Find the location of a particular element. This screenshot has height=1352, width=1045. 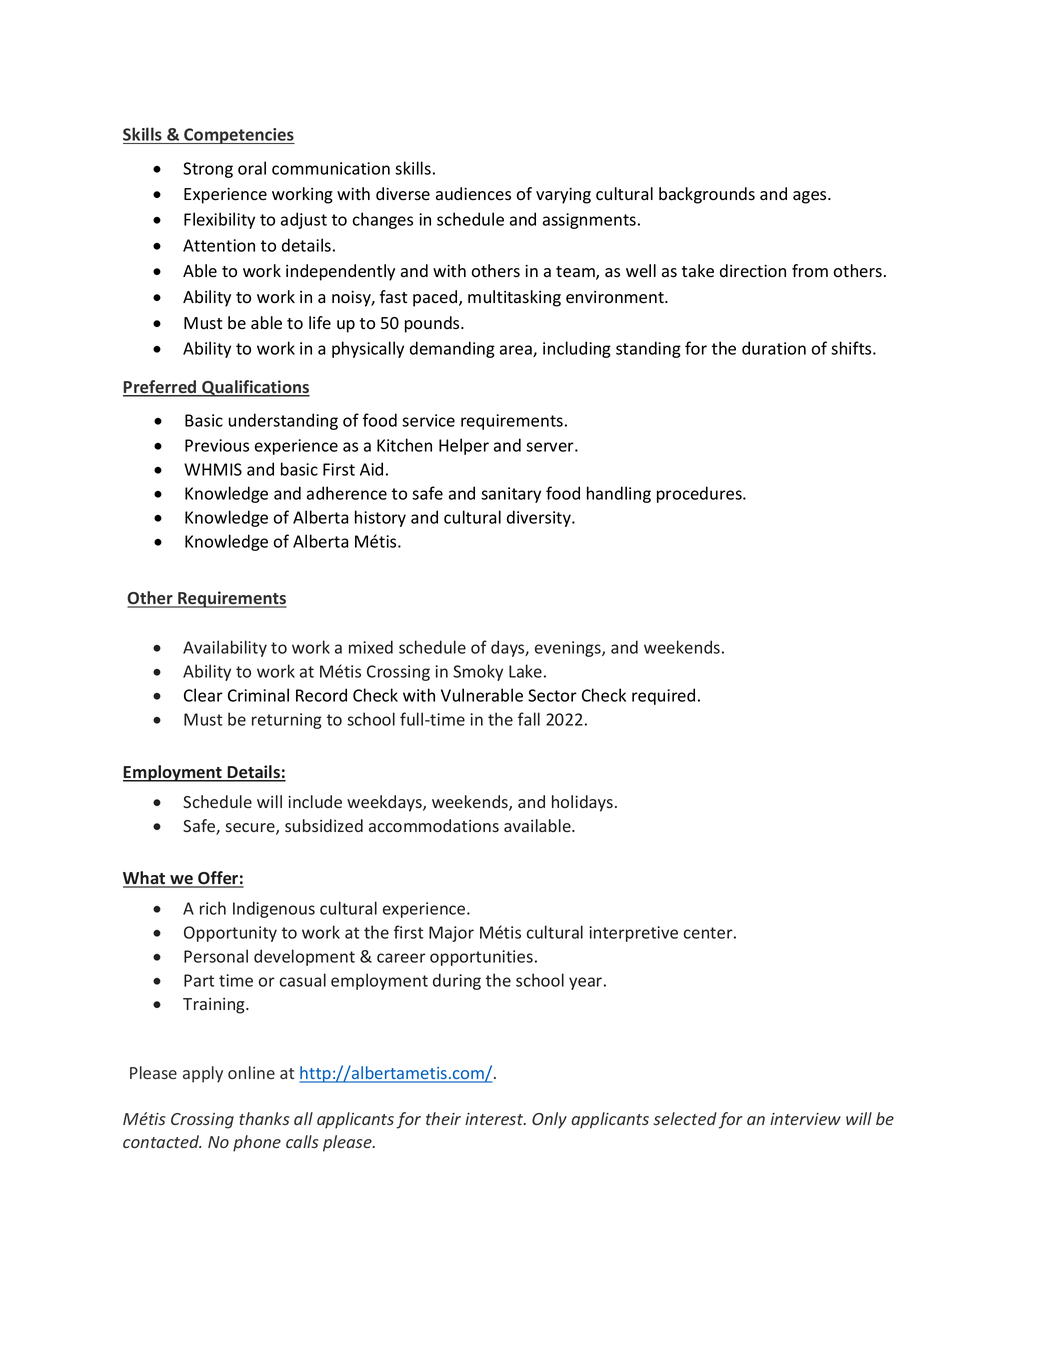

thanks is located at coordinates (264, 1118).
